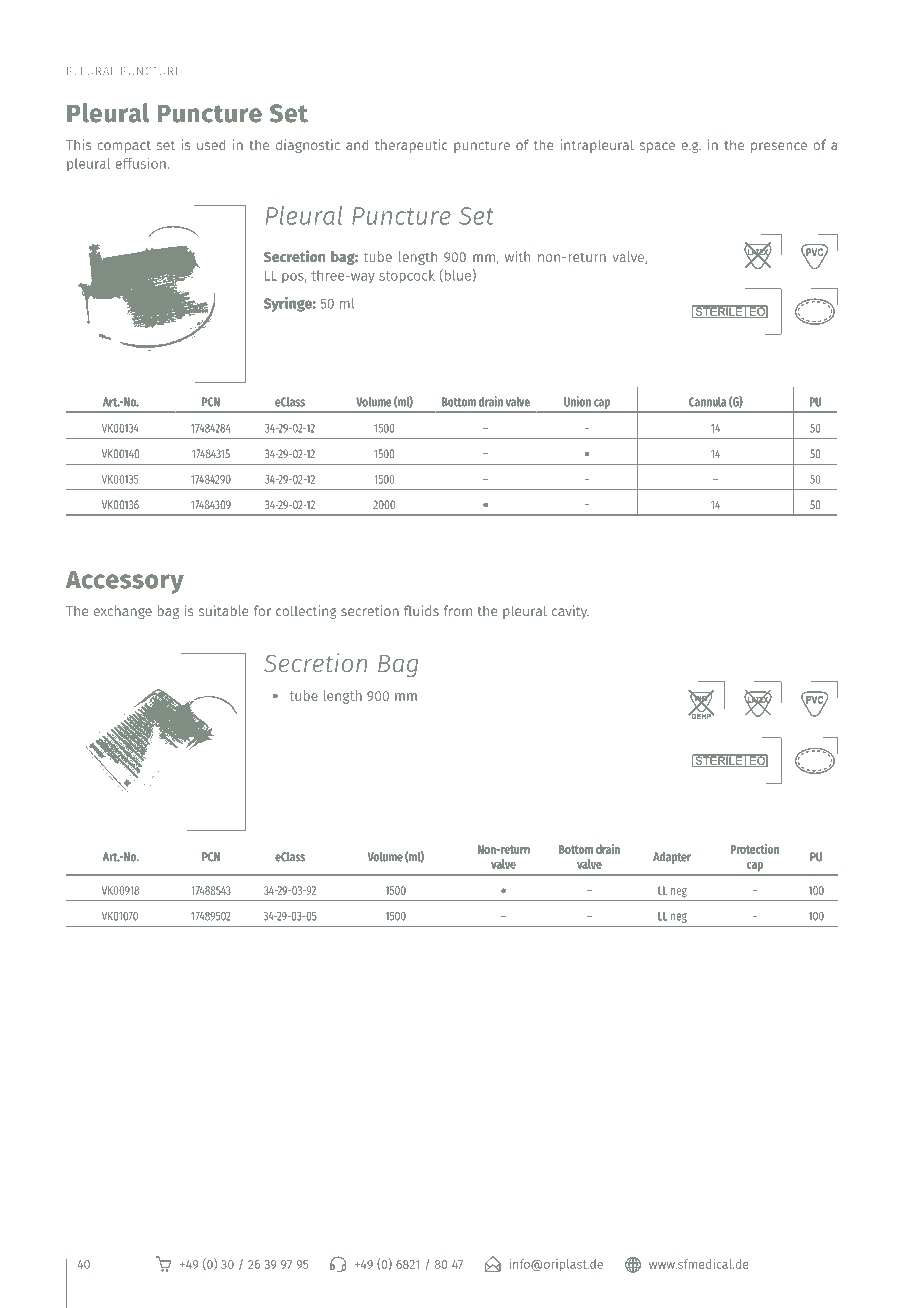 Image resolution: width=924 pixels, height=1308 pixels. Describe the element at coordinates (755, 849) in the screenshot. I see `Protection` at that location.
